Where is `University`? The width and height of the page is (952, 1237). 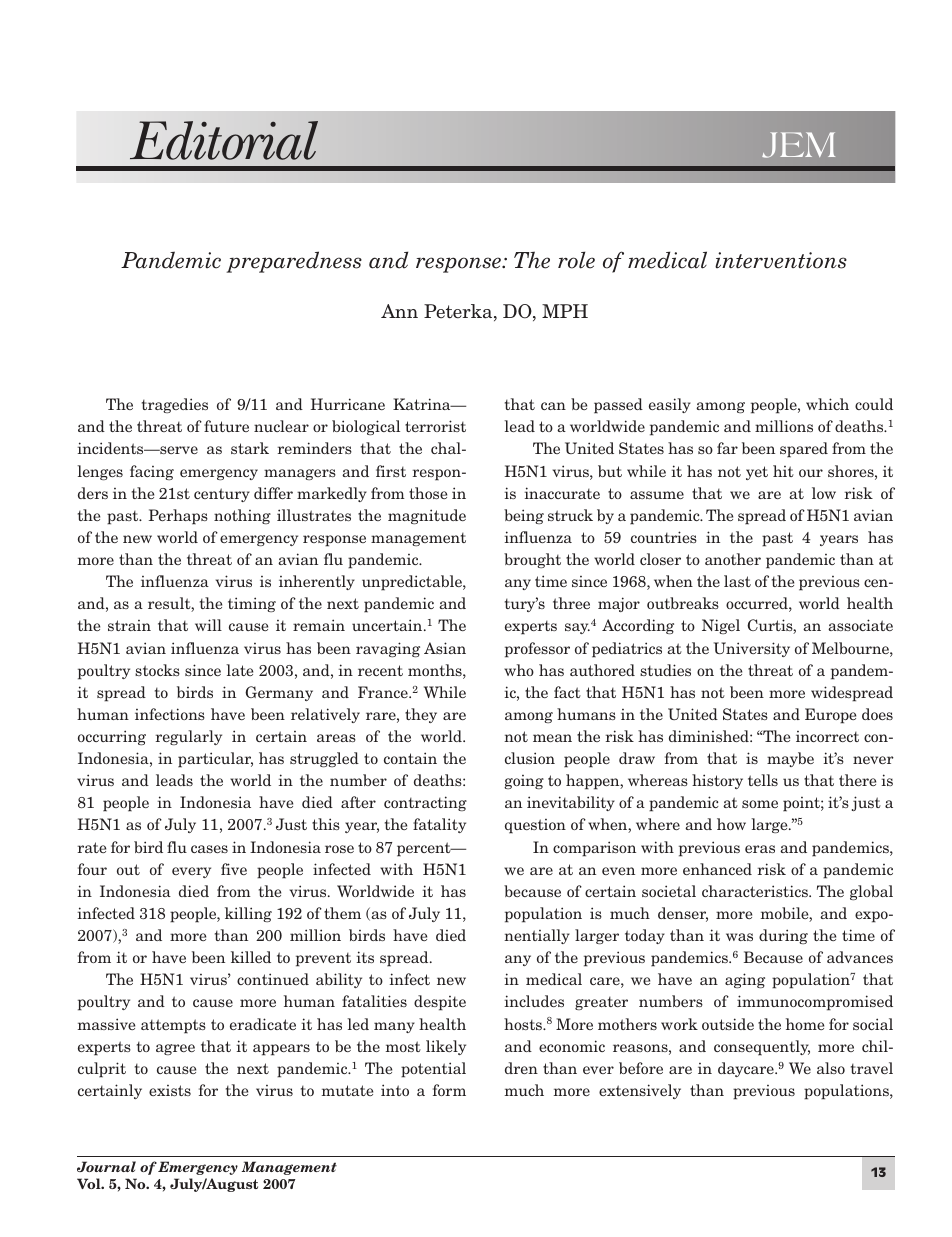
University is located at coordinates (752, 649).
